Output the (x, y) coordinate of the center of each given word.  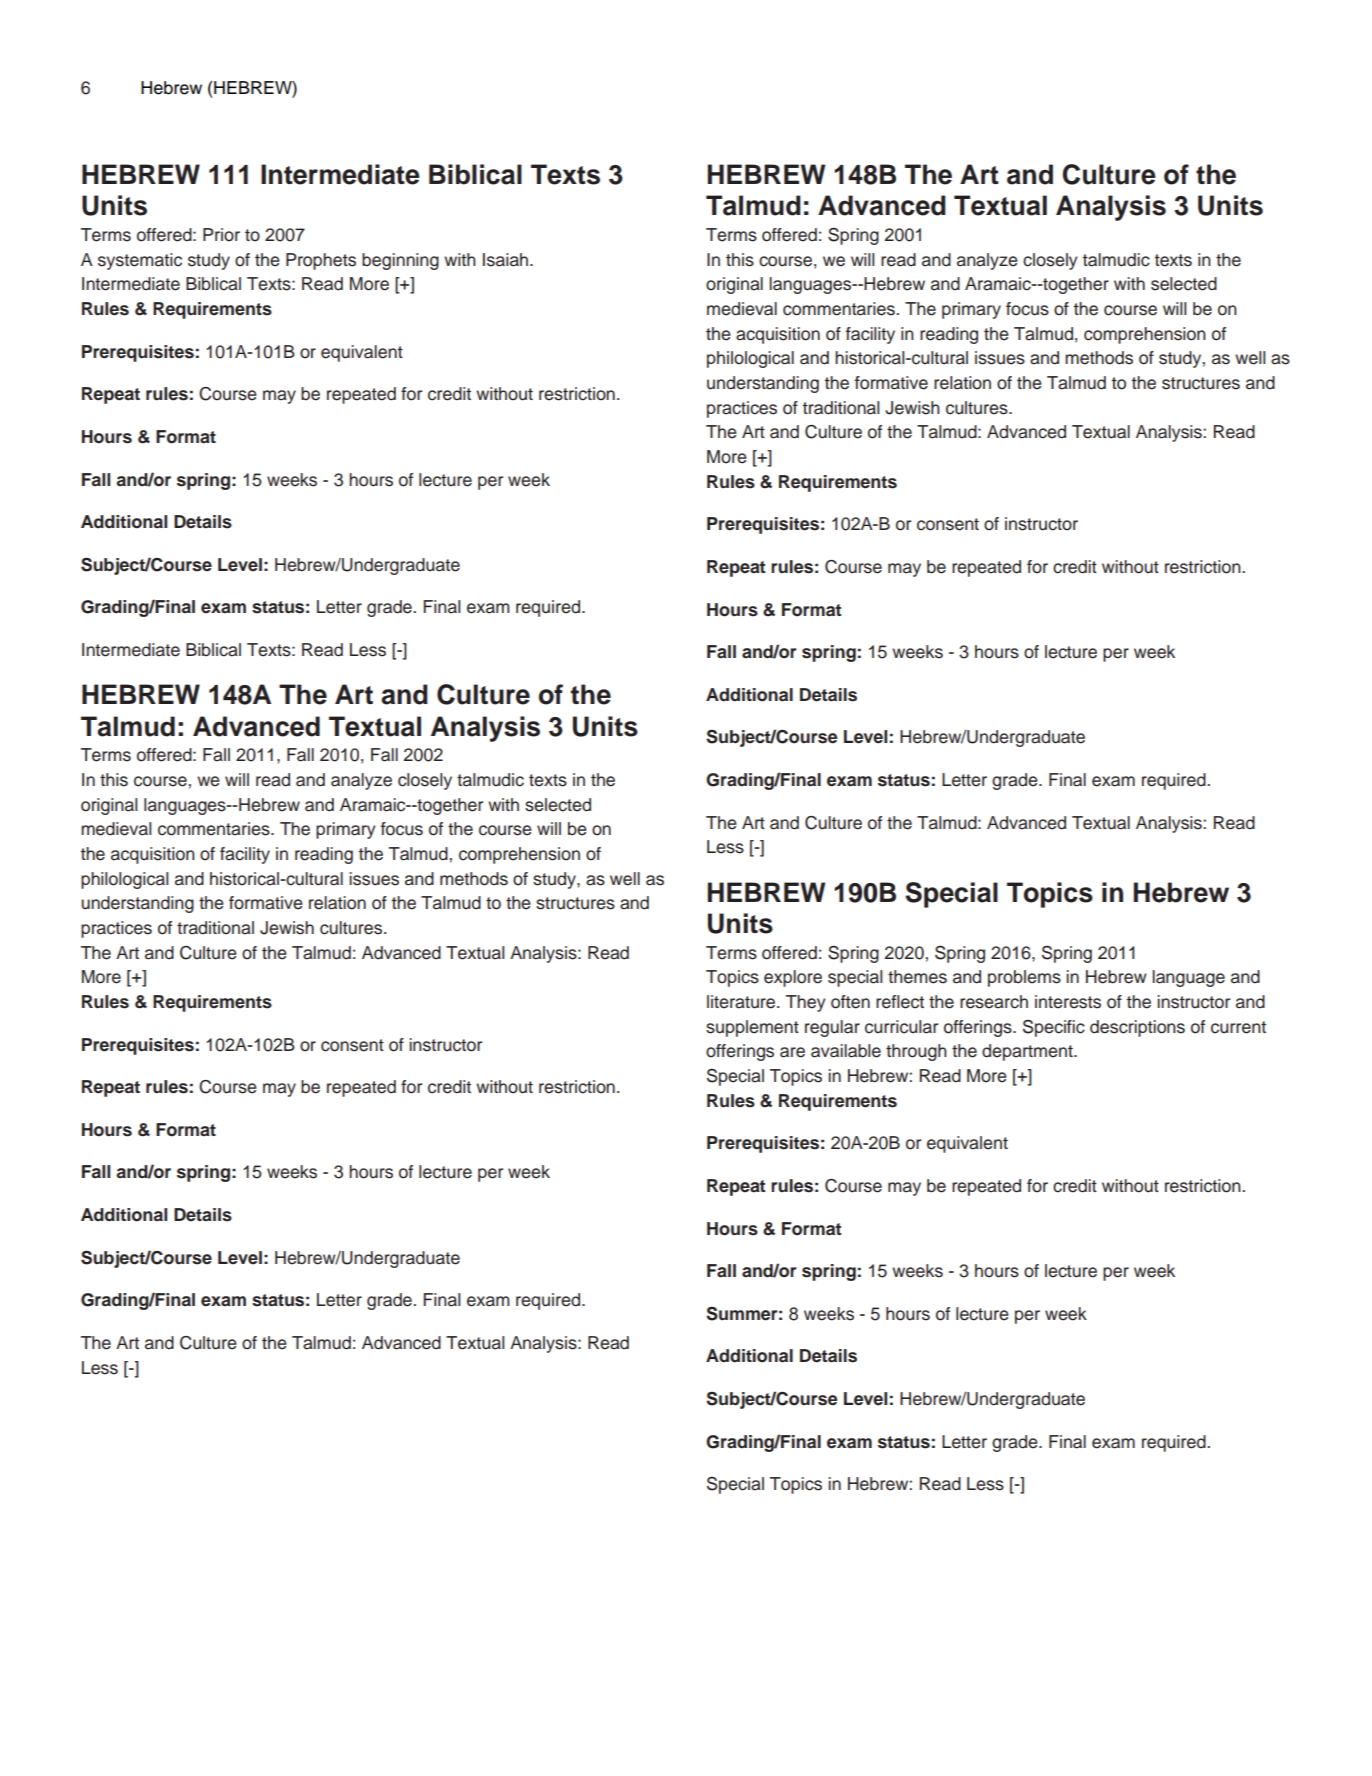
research (994, 1002)
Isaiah (507, 260)
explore (793, 978)
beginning (400, 261)
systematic (140, 261)
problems (1024, 978)
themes (917, 977)
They (805, 1003)
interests (1068, 1002)
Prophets (321, 261)
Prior (221, 235)
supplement (752, 1028)
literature (742, 1002)
